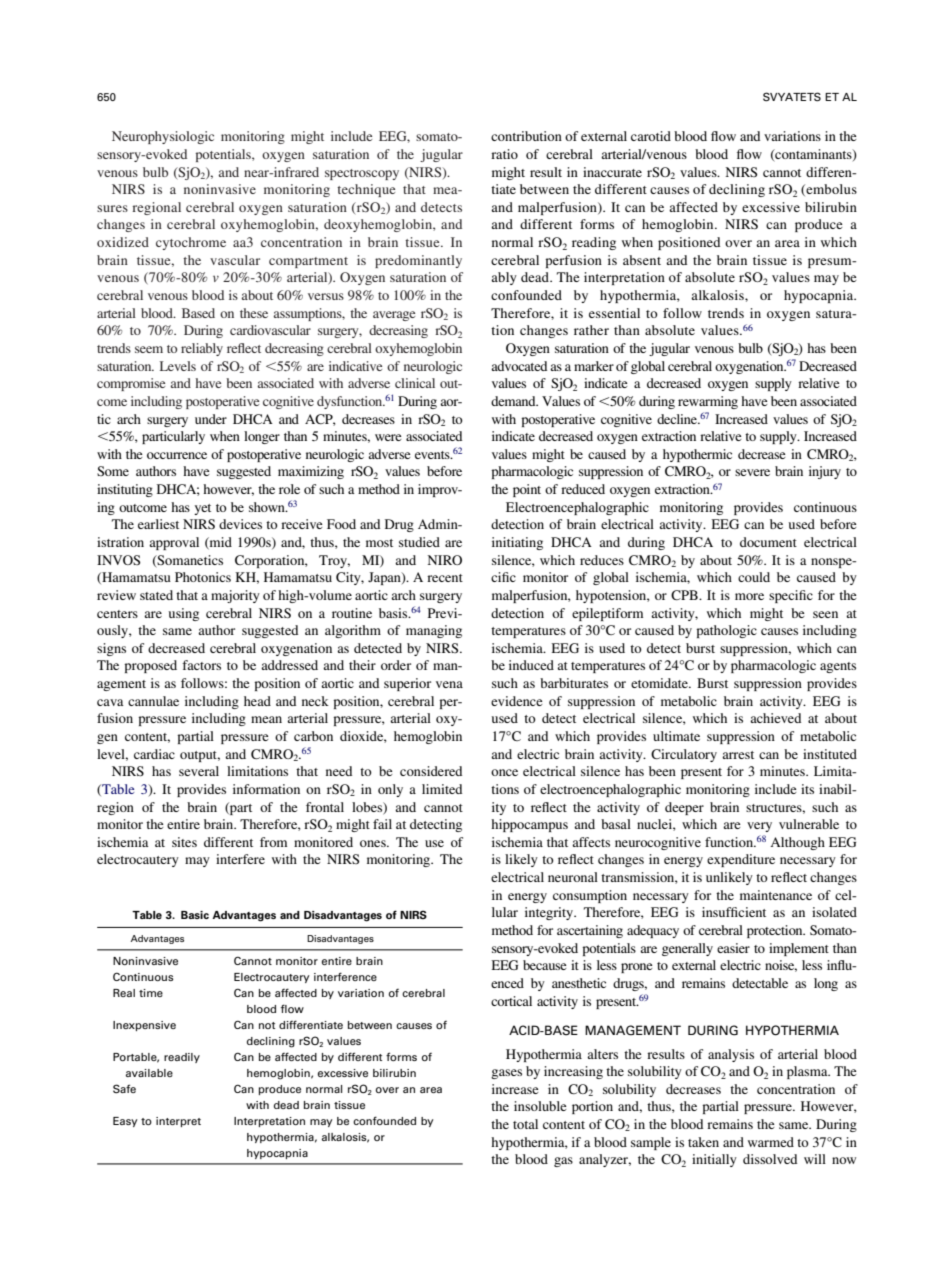 The width and height of the screenshot is (952, 1270). What do you see at coordinates (201, 665) in the screenshot?
I see `factors` at bounding box center [201, 665].
